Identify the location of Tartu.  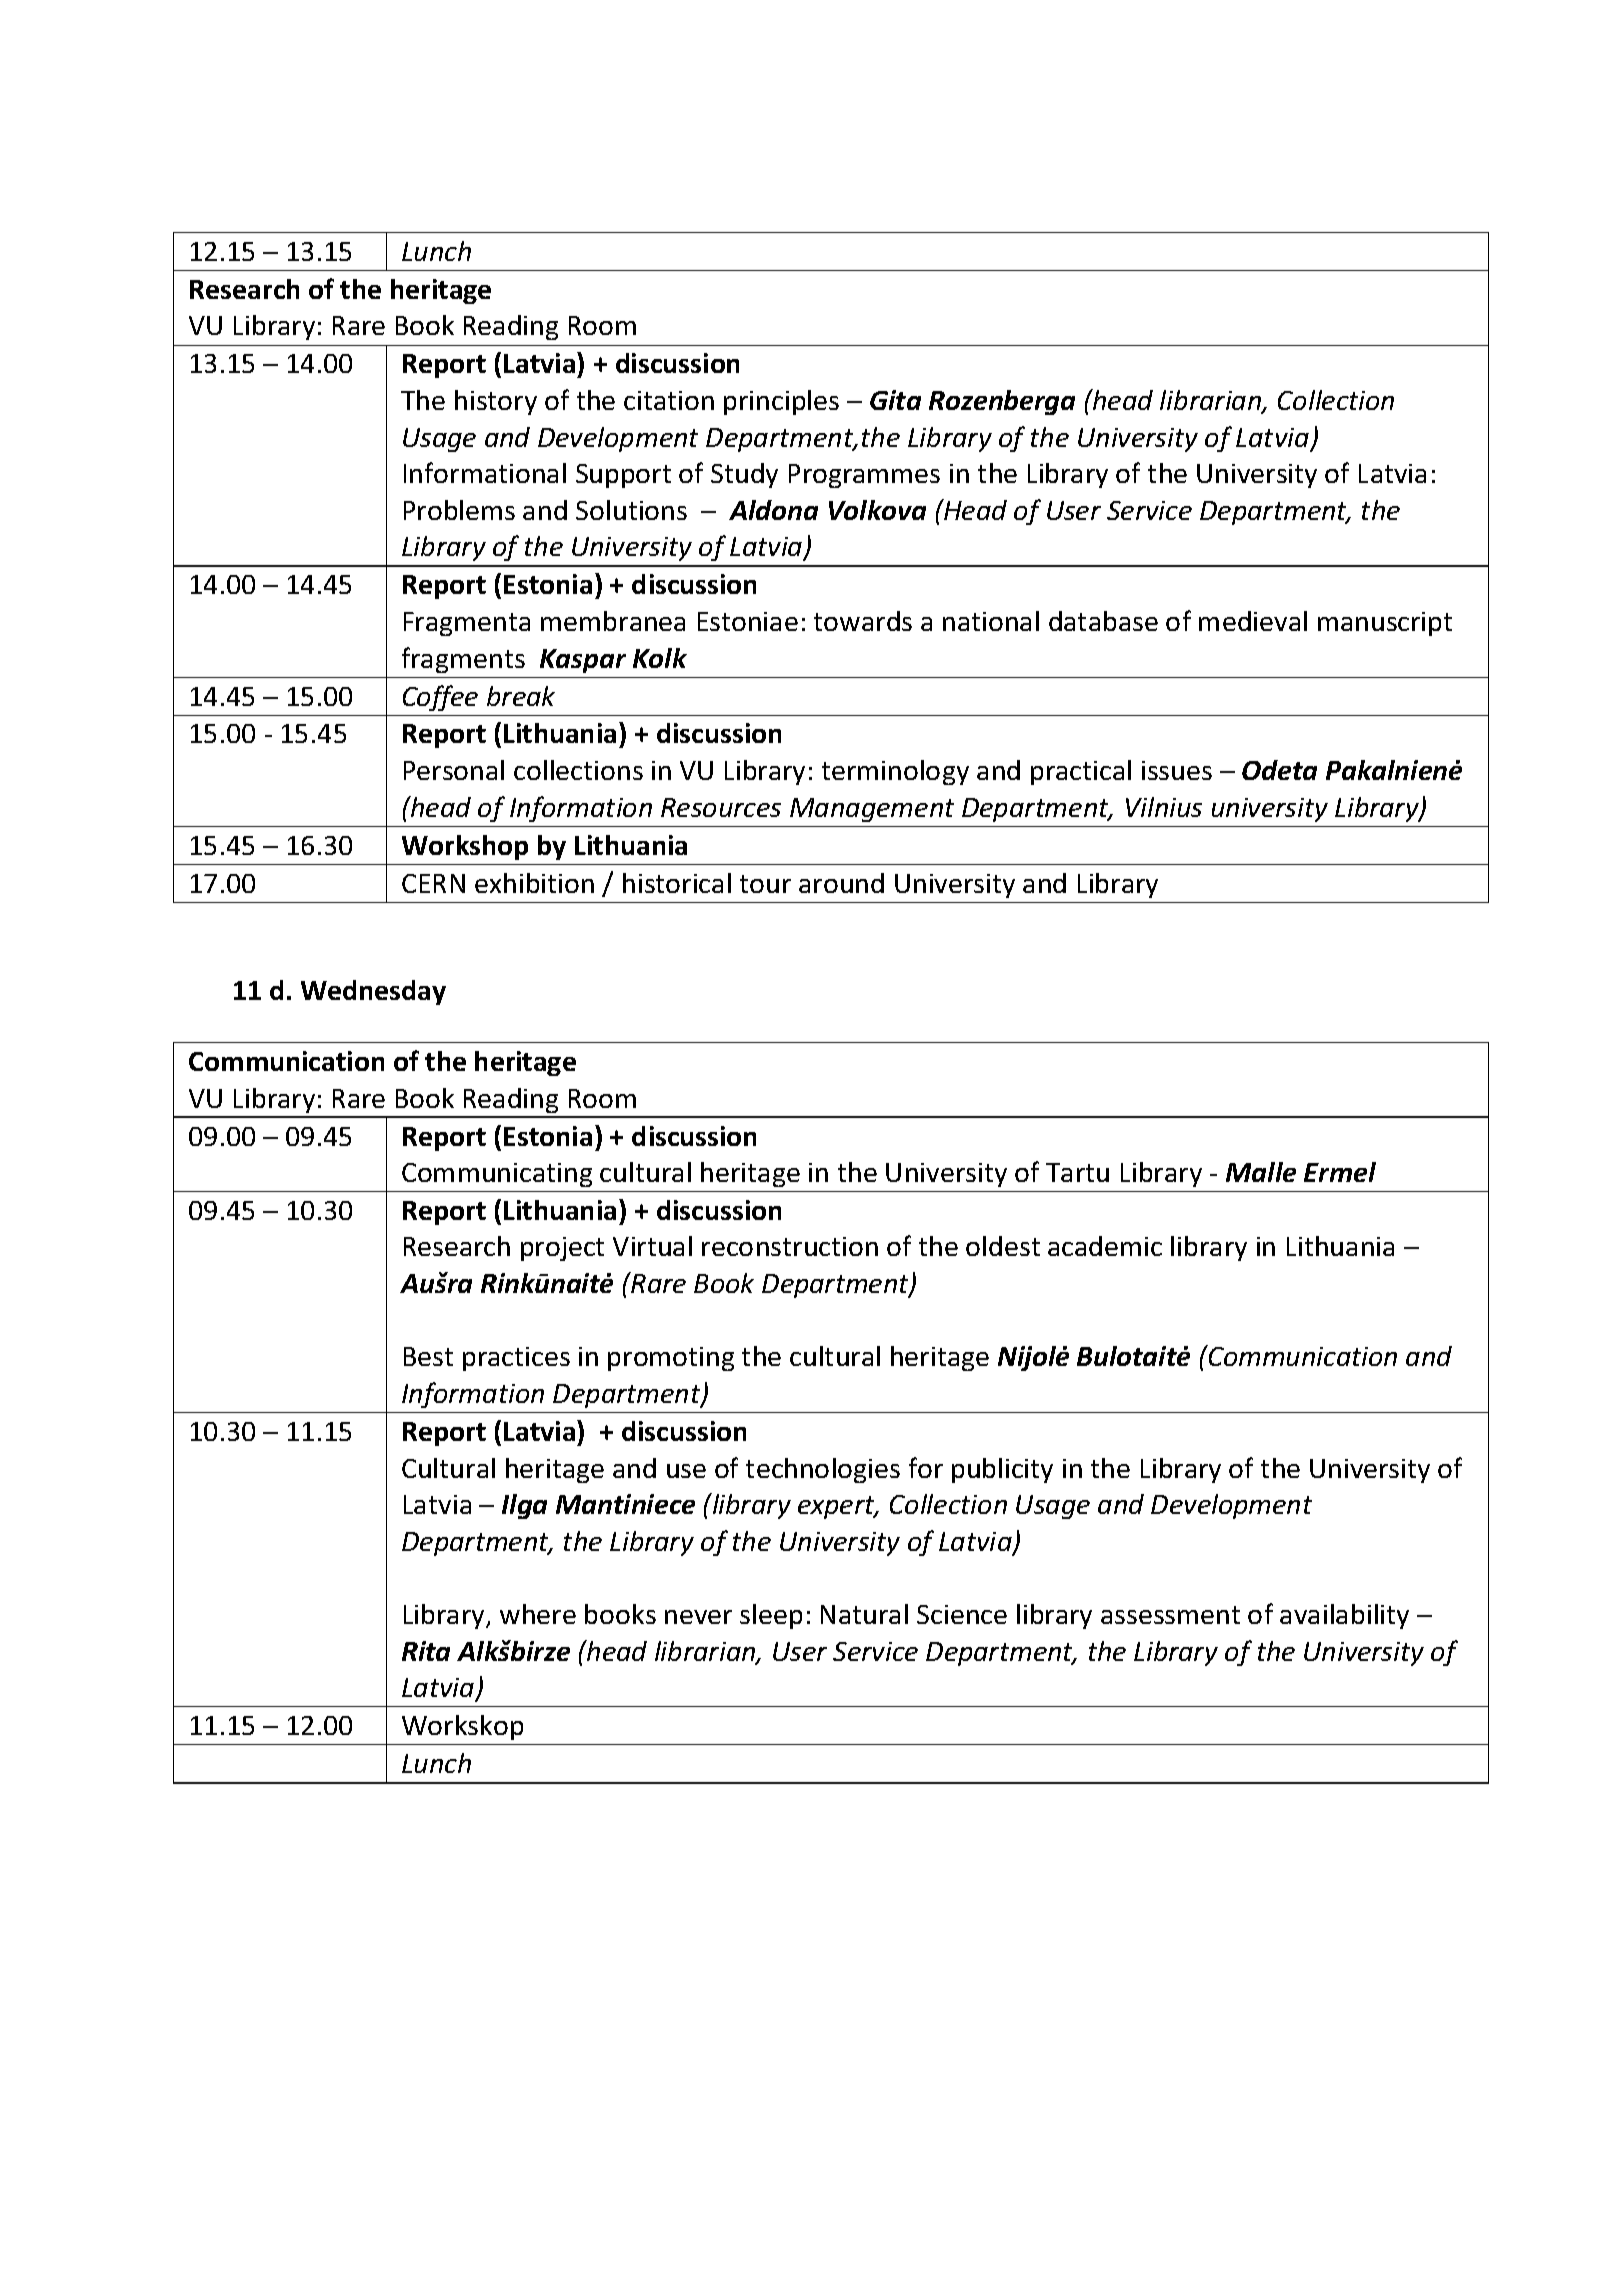
(1077, 1172).
